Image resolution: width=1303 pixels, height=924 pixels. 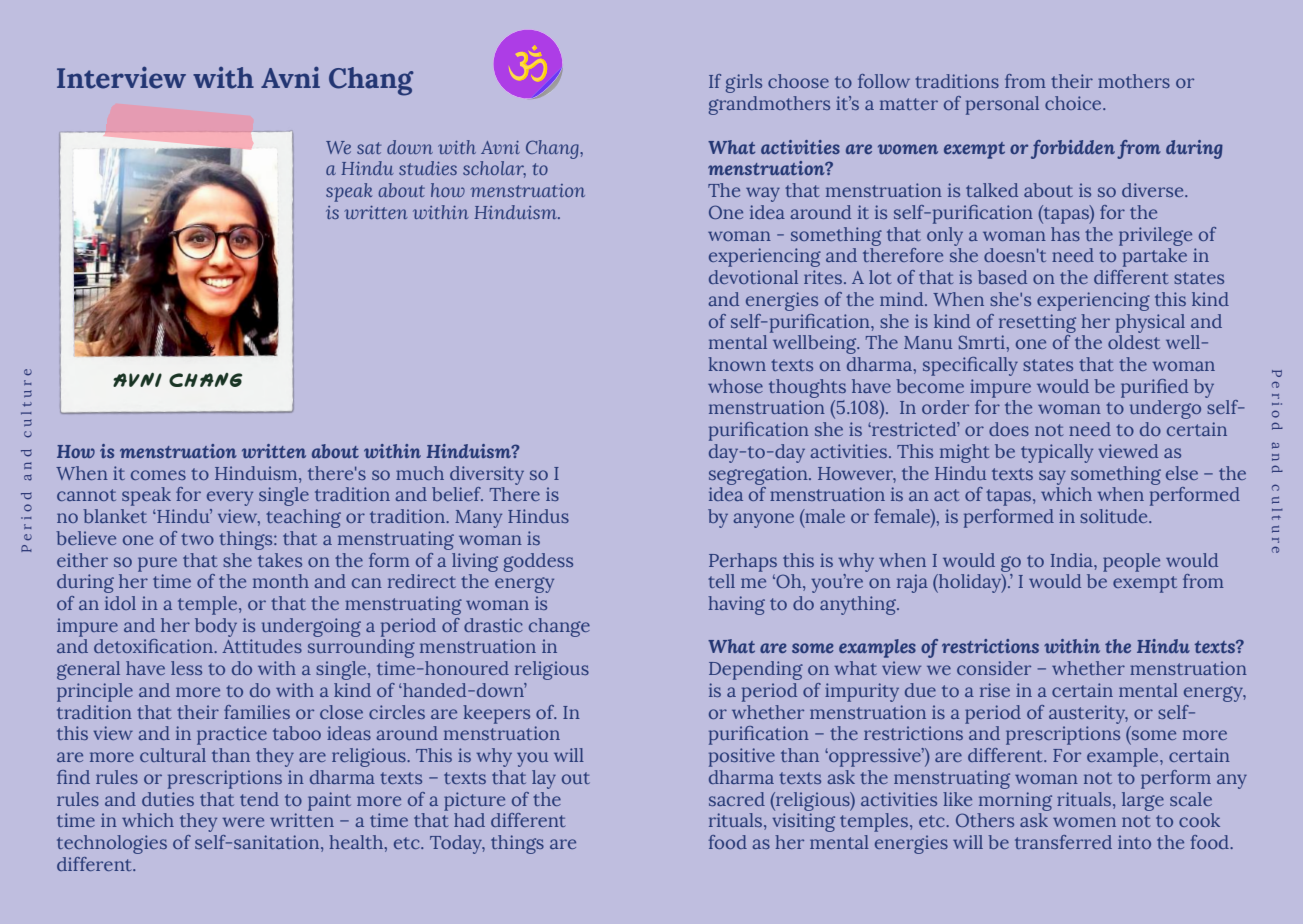 What do you see at coordinates (186, 668) in the screenshot?
I see `less` at bounding box center [186, 668].
